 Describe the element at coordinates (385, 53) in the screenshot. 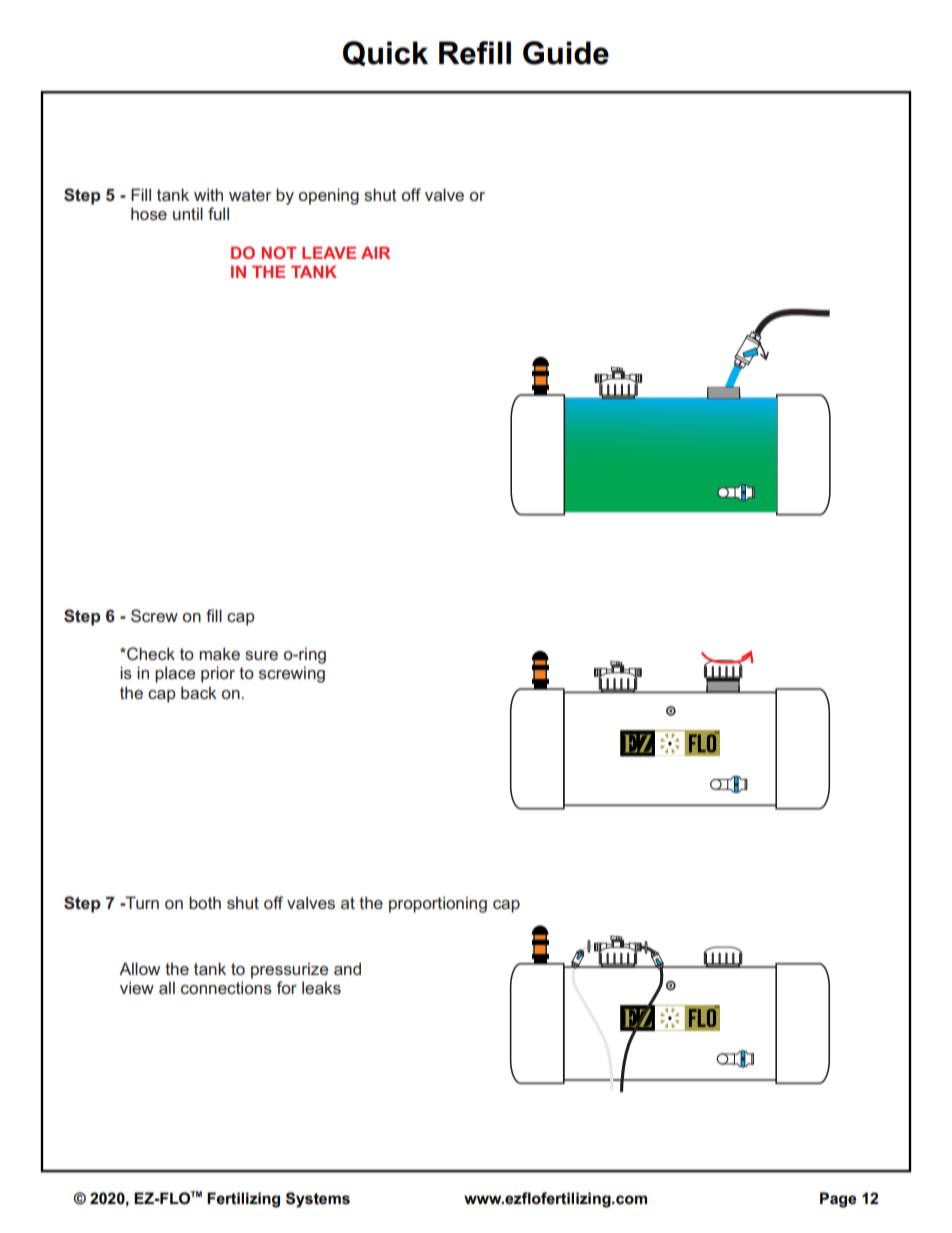

I see `Quick` at that location.
